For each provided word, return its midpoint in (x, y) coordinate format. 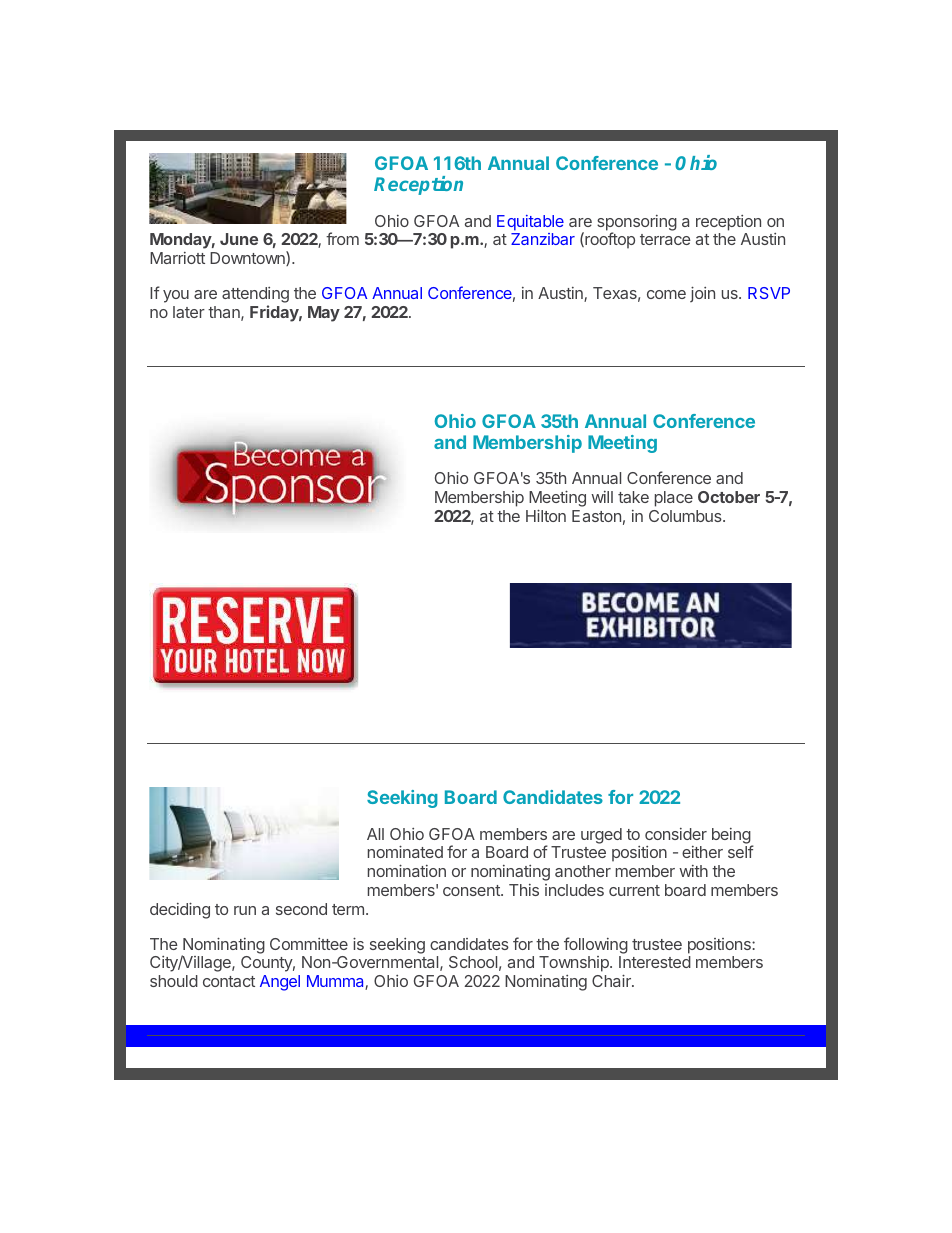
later (189, 312)
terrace (665, 239)
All (375, 834)
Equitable (530, 223)
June (239, 239)
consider (676, 834)
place (674, 499)
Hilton (546, 515)
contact (229, 981)
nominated (405, 851)
